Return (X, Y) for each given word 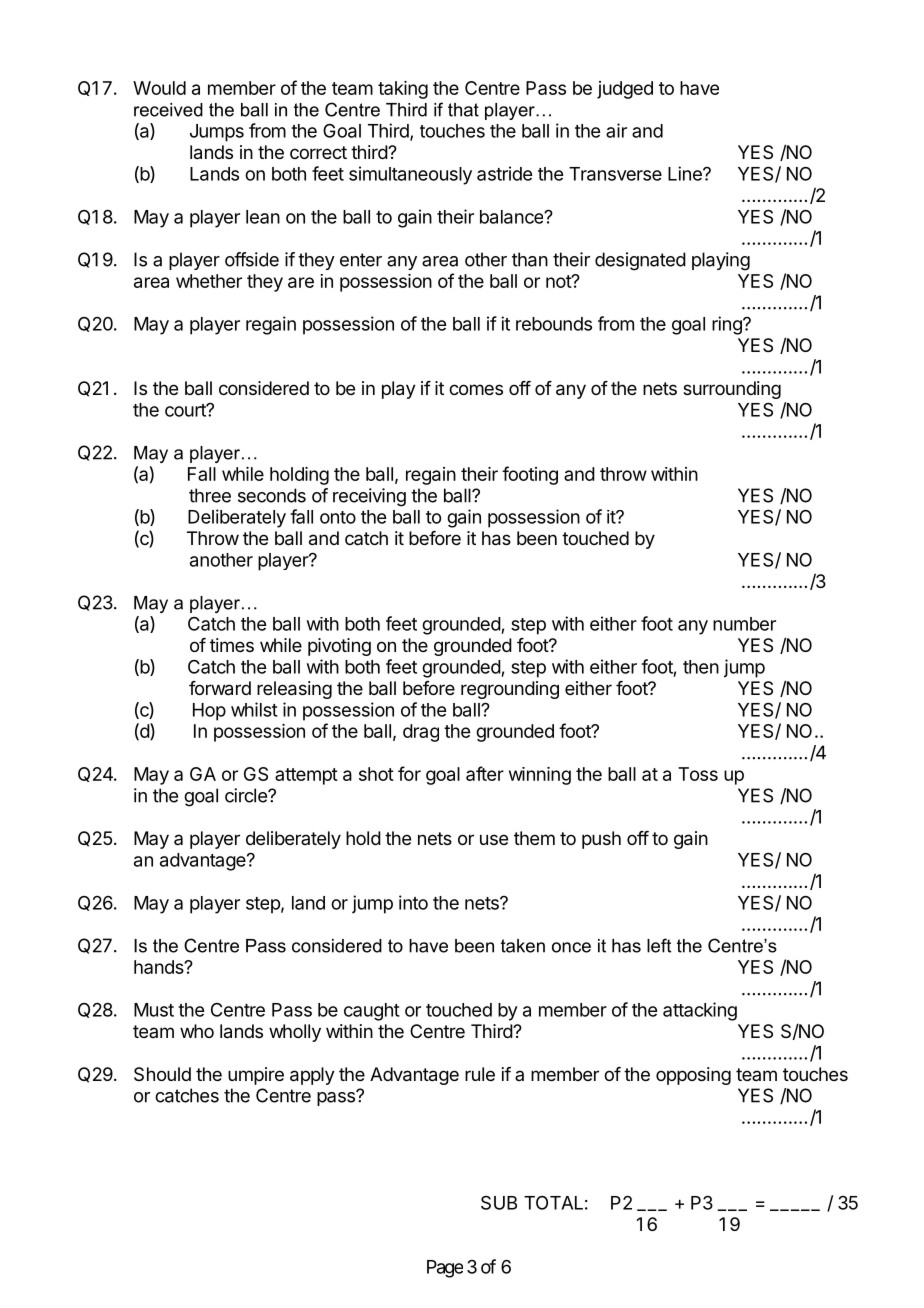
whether (209, 281)
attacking (700, 1011)
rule (480, 1074)
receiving (369, 497)
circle (247, 795)
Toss (698, 774)
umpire (256, 1076)
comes (476, 389)
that (463, 110)
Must (154, 1010)
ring (728, 325)
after (485, 773)
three (210, 495)
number (744, 624)
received (168, 110)
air (616, 130)
